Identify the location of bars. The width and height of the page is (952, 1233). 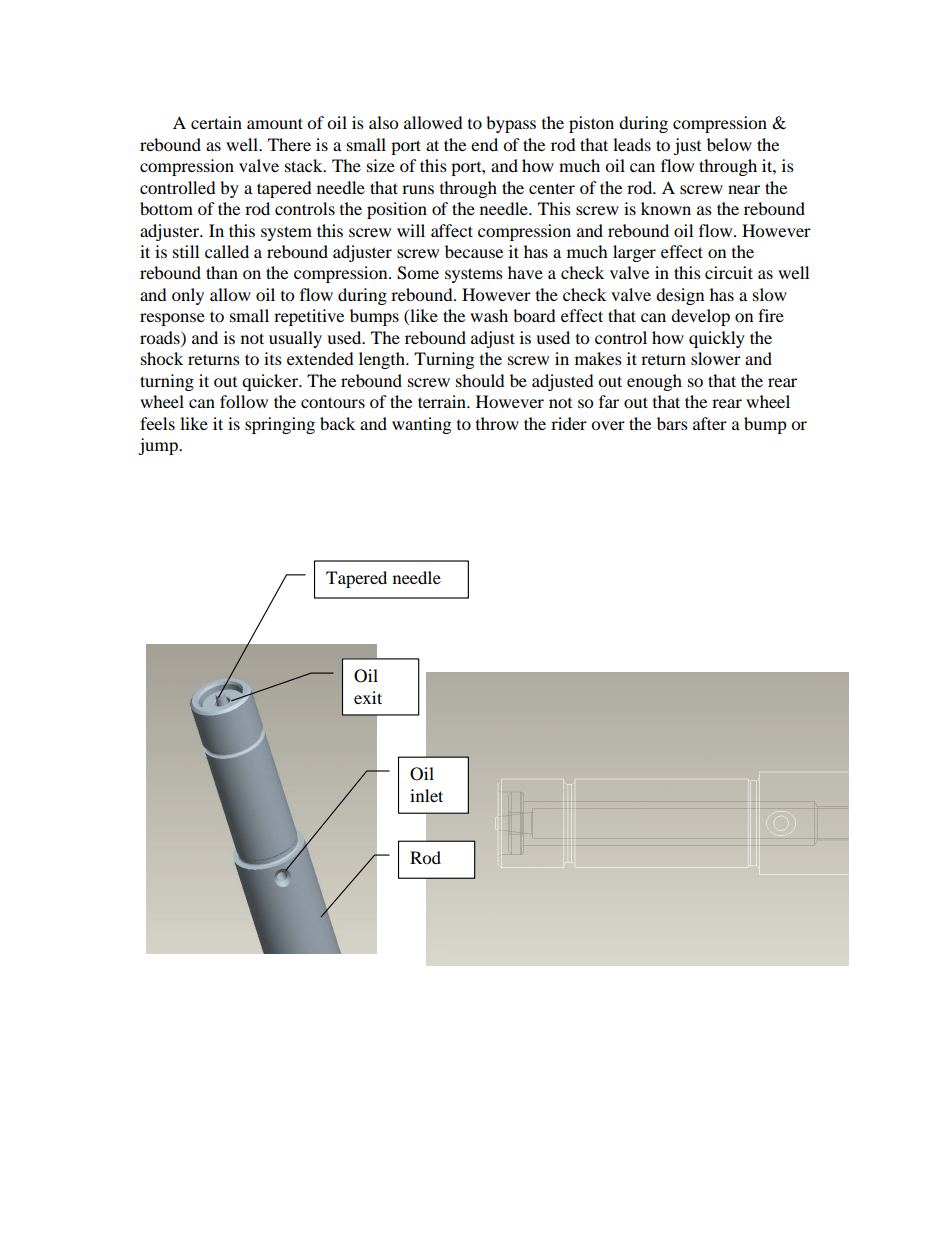
(672, 423).
